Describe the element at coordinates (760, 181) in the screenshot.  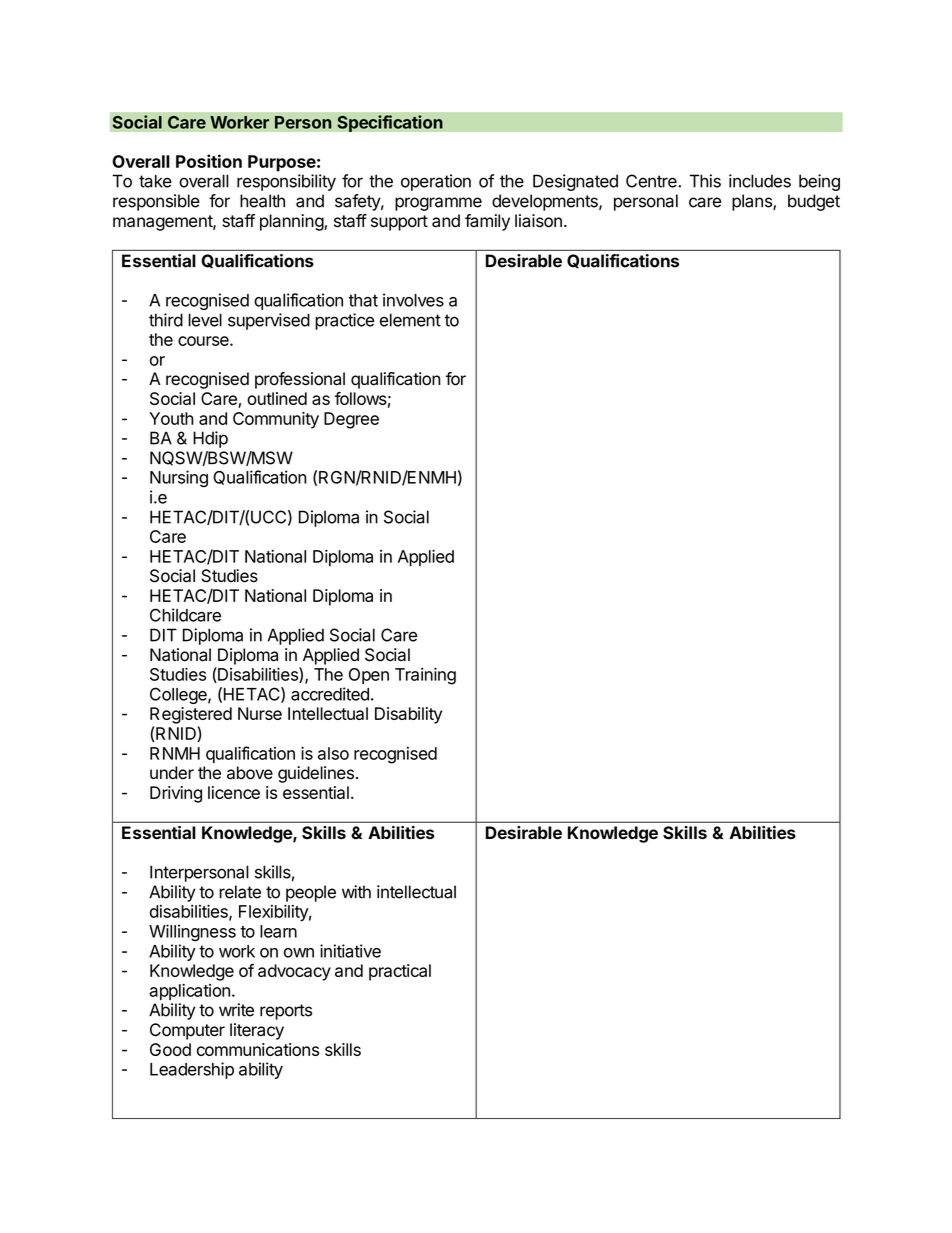
I see `includes` at that location.
